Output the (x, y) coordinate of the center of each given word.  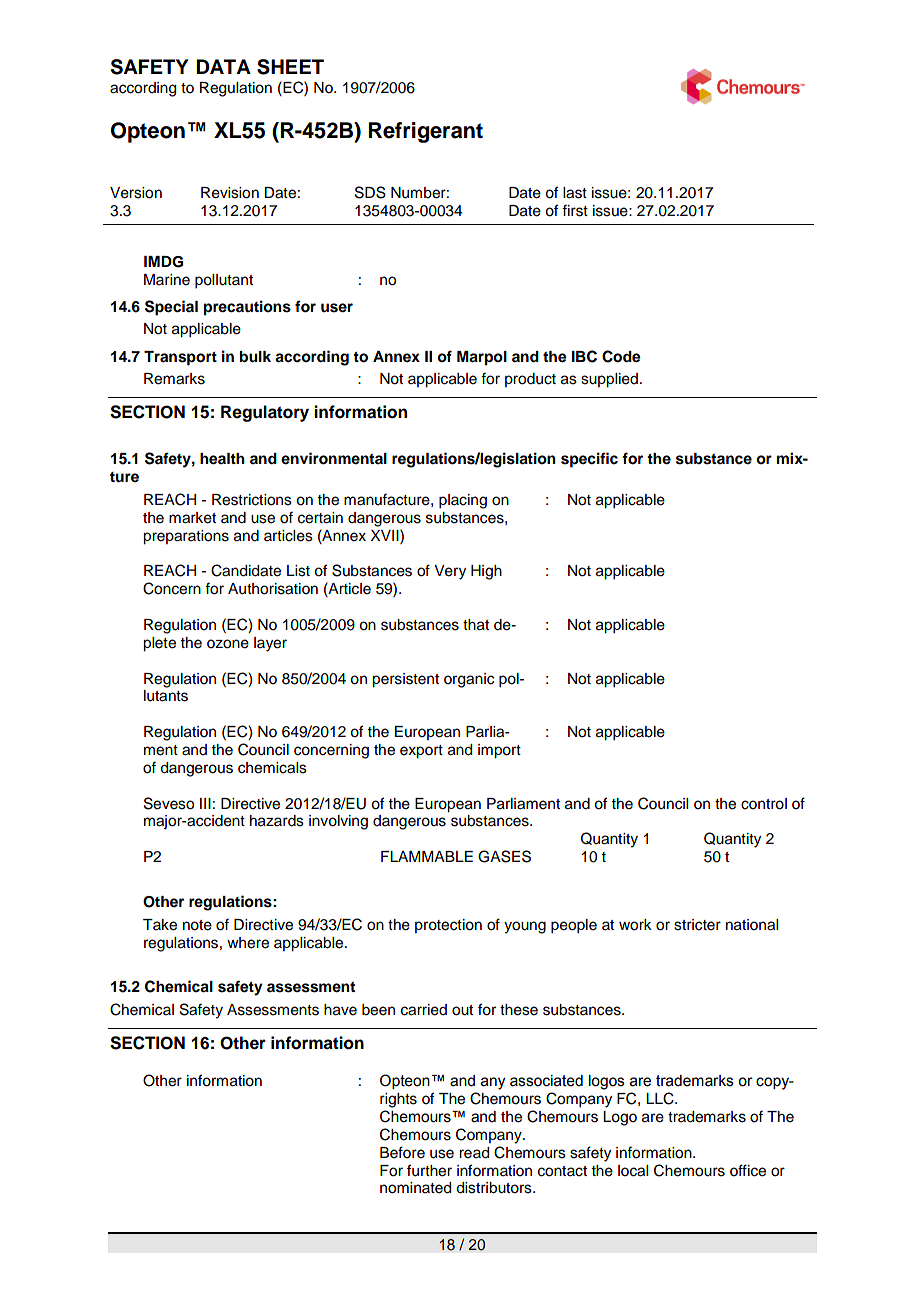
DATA (223, 66)
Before (402, 1152)
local (633, 1171)
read (474, 1153)
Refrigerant (426, 132)
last (575, 193)
